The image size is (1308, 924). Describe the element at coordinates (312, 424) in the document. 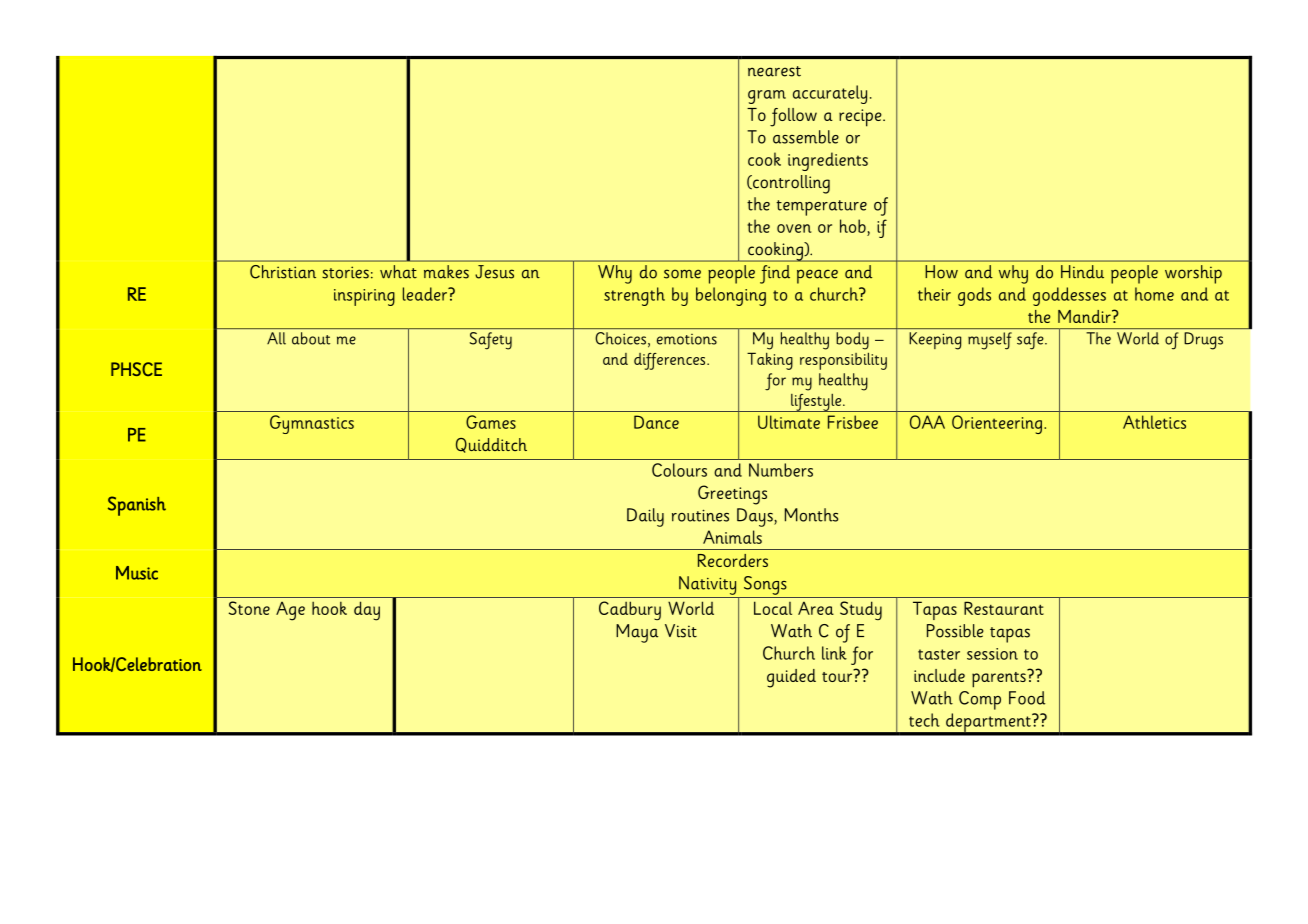

I see `Gymnastics` at that location.
